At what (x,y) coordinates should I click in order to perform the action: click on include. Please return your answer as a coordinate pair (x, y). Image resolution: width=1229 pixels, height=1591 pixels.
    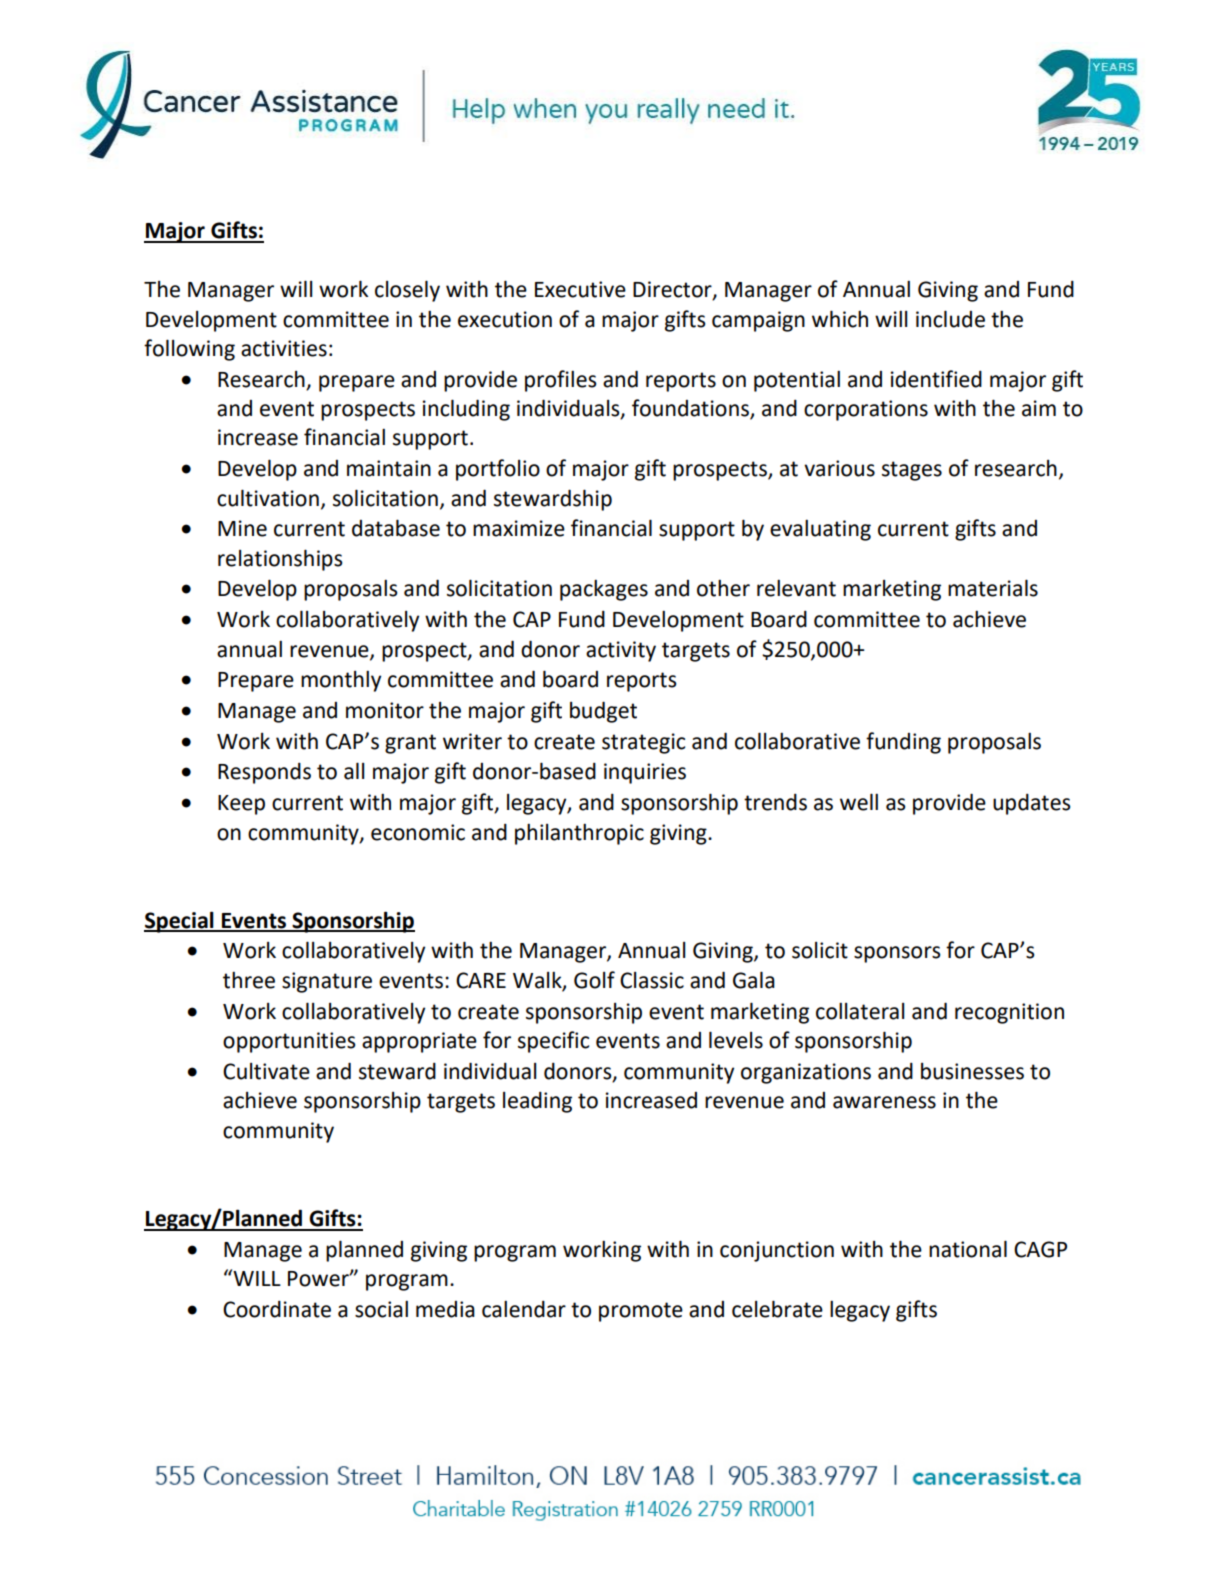
    Looking at the image, I should click on (950, 319).
